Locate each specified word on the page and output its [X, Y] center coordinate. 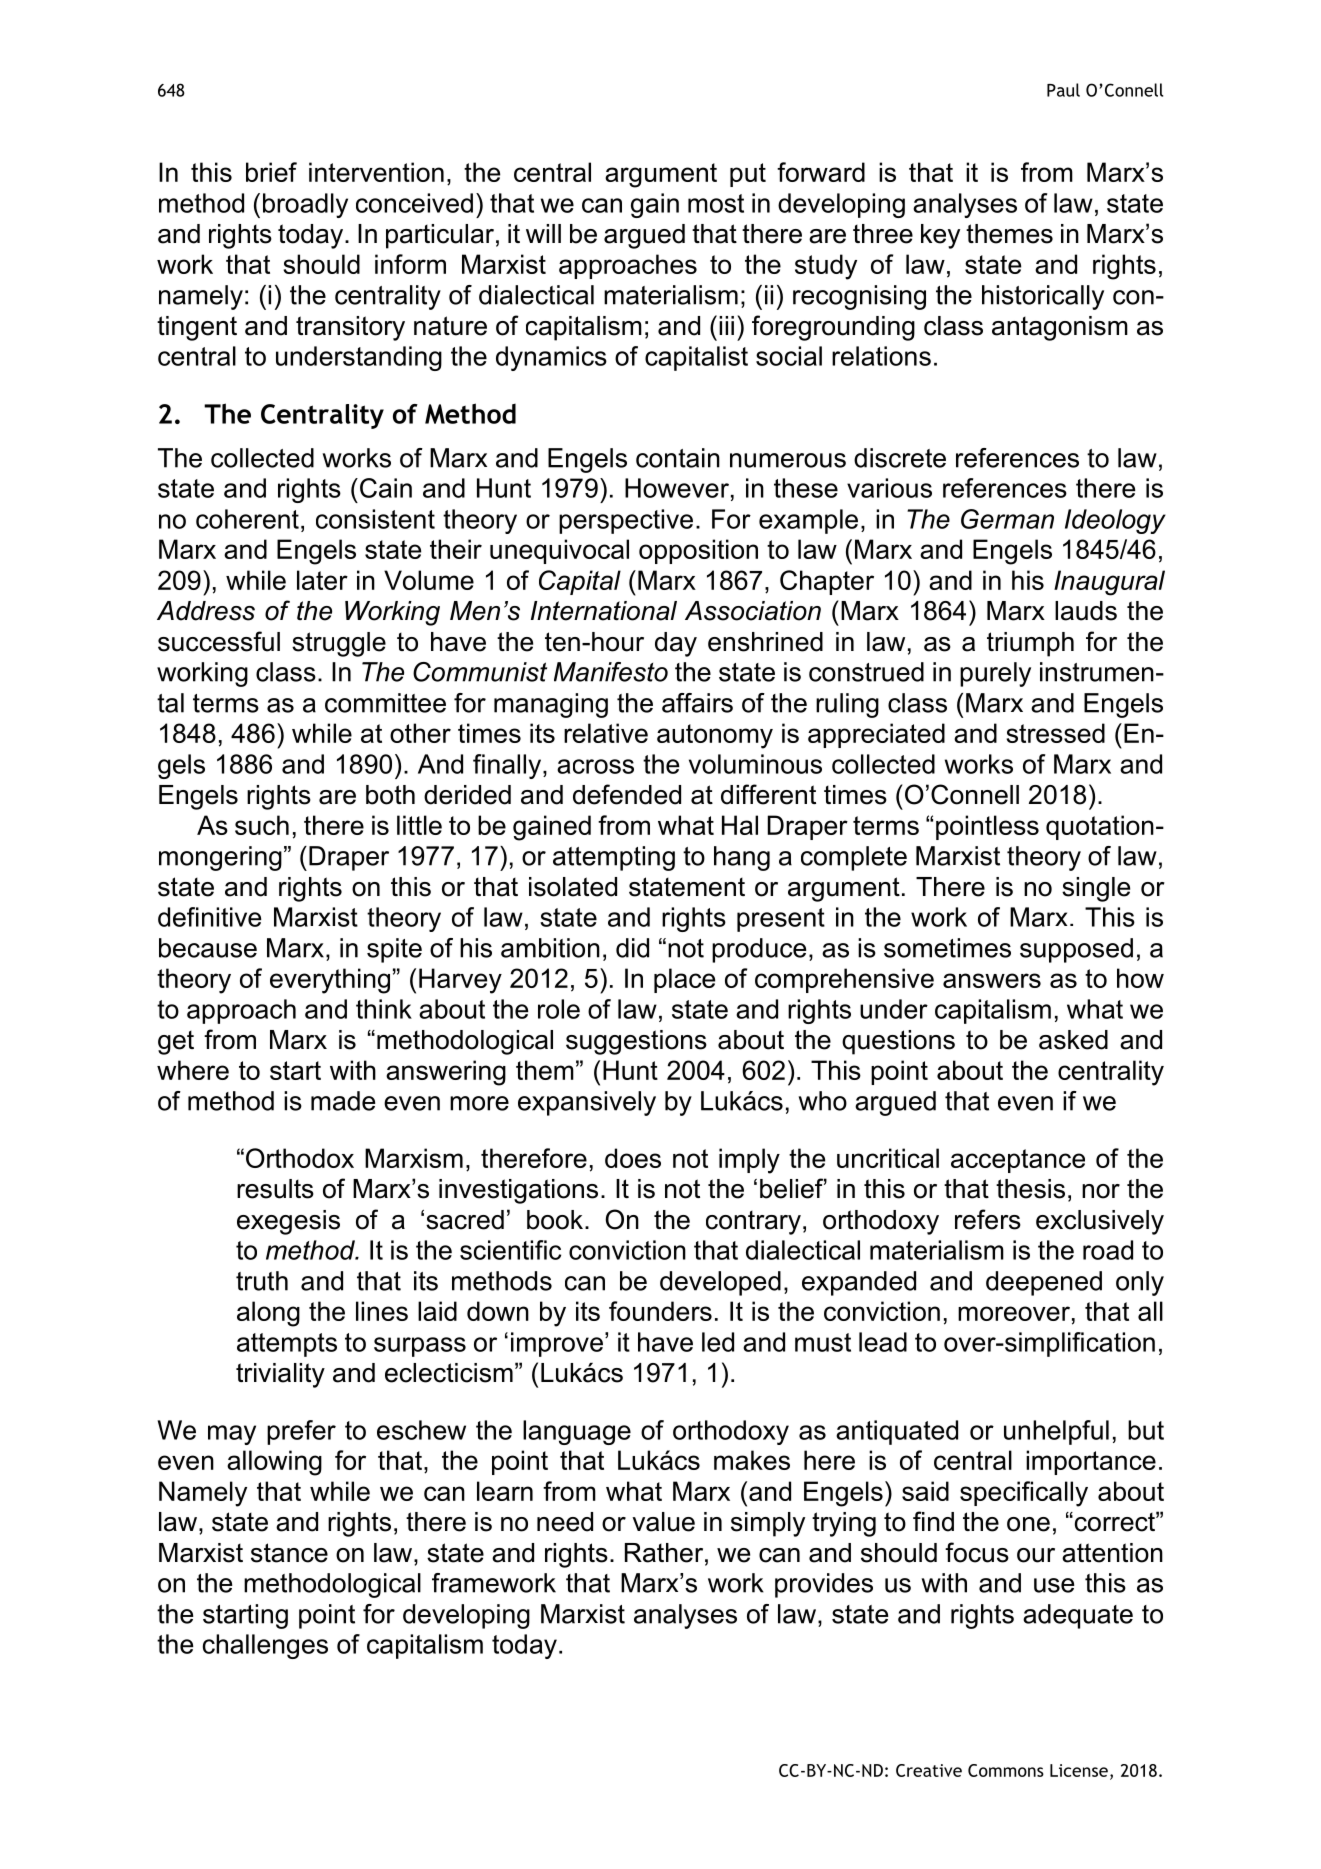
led [718, 1342]
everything [330, 981]
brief [271, 172]
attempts [287, 1345]
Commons [1006, 1770]
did [632, 948]
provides [824, 1585]
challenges [265, 1646]
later [322, 580]
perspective [626, 521]
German [1007, 519]
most [716, 203]
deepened [1044, 1283]
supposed [1076, 950]
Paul [1063, 90]
